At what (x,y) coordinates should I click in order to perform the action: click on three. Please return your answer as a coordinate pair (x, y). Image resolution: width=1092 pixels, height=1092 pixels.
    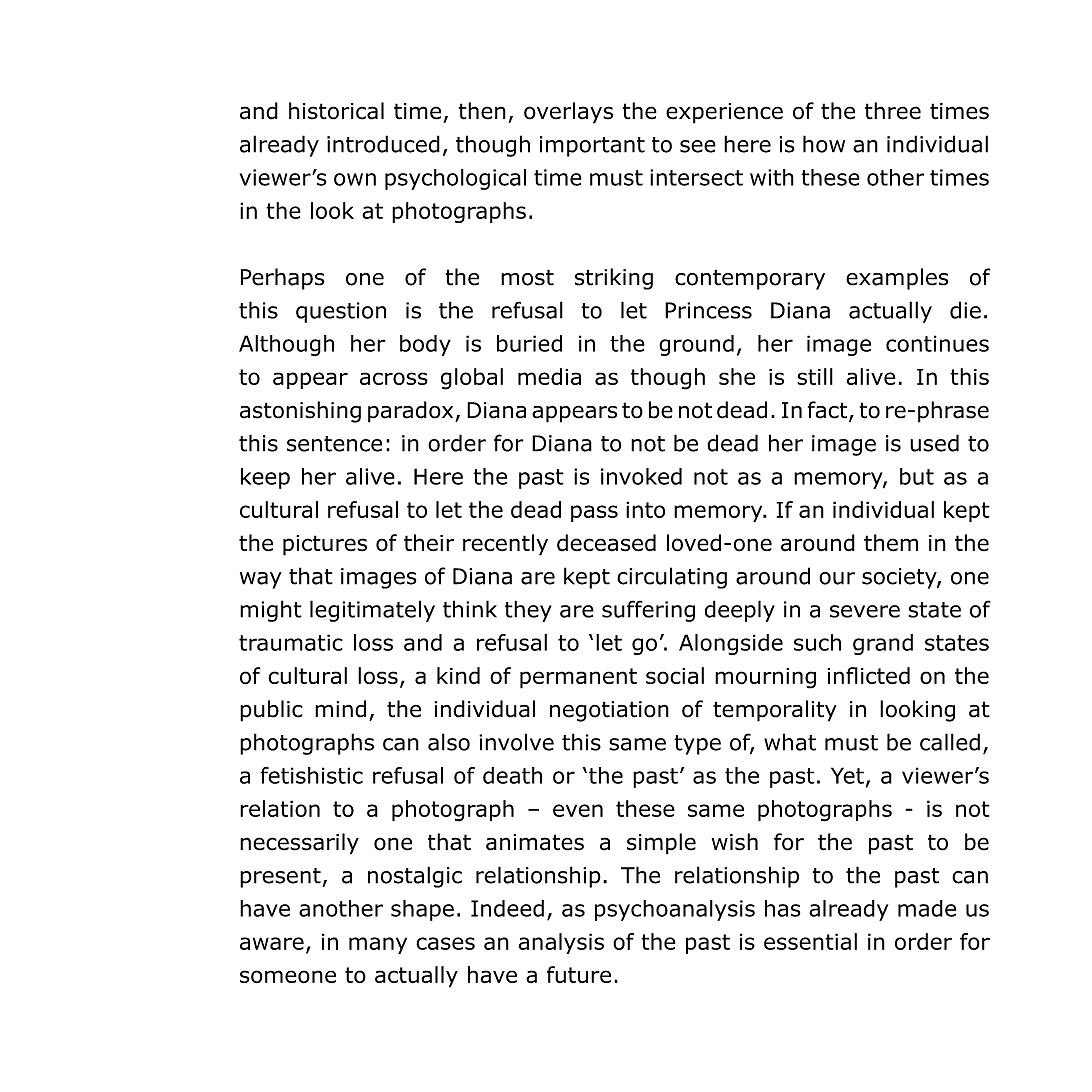
    Looking at the image, I should click on (893, 111).
